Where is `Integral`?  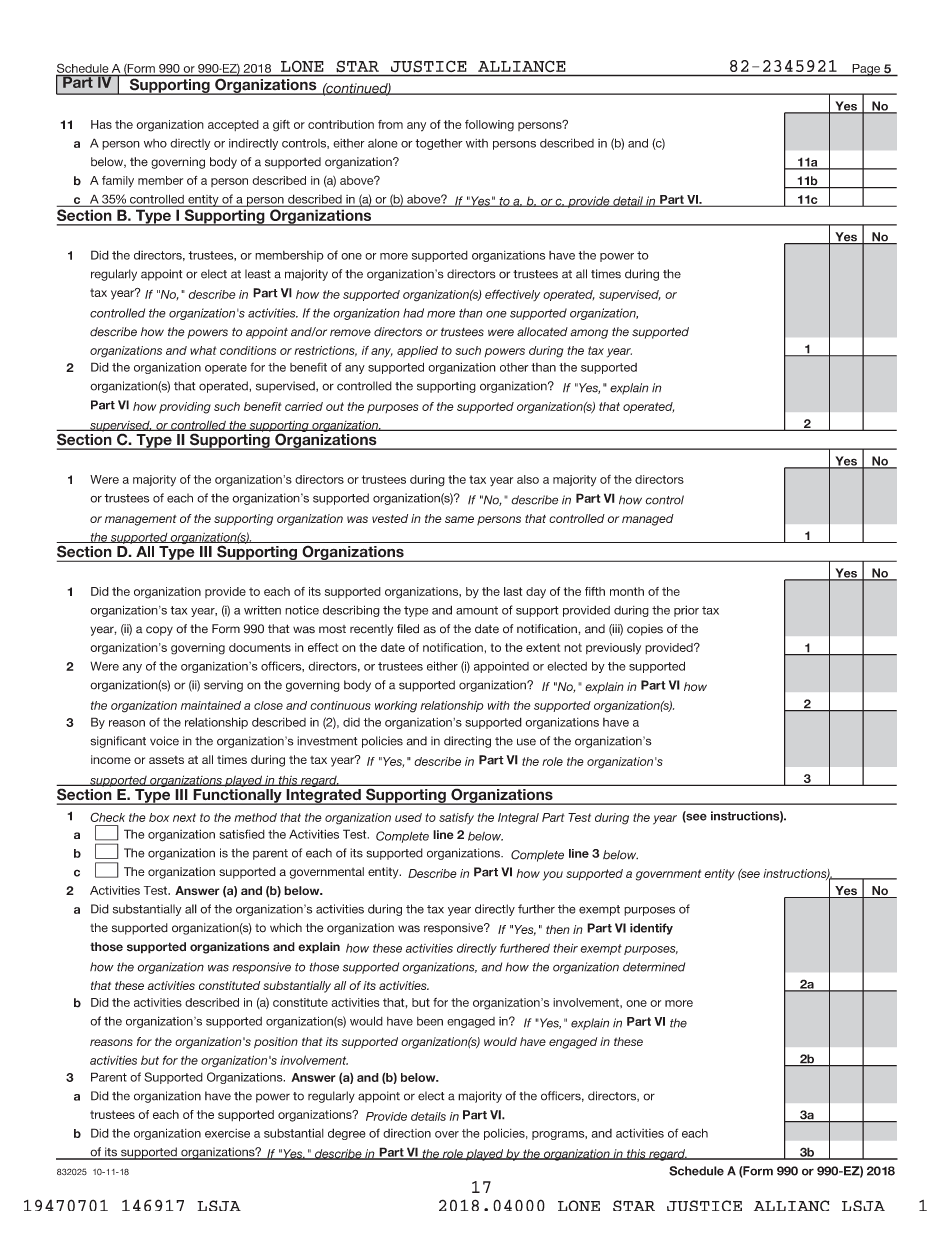 Integral is located at coordinates (518, 819).
